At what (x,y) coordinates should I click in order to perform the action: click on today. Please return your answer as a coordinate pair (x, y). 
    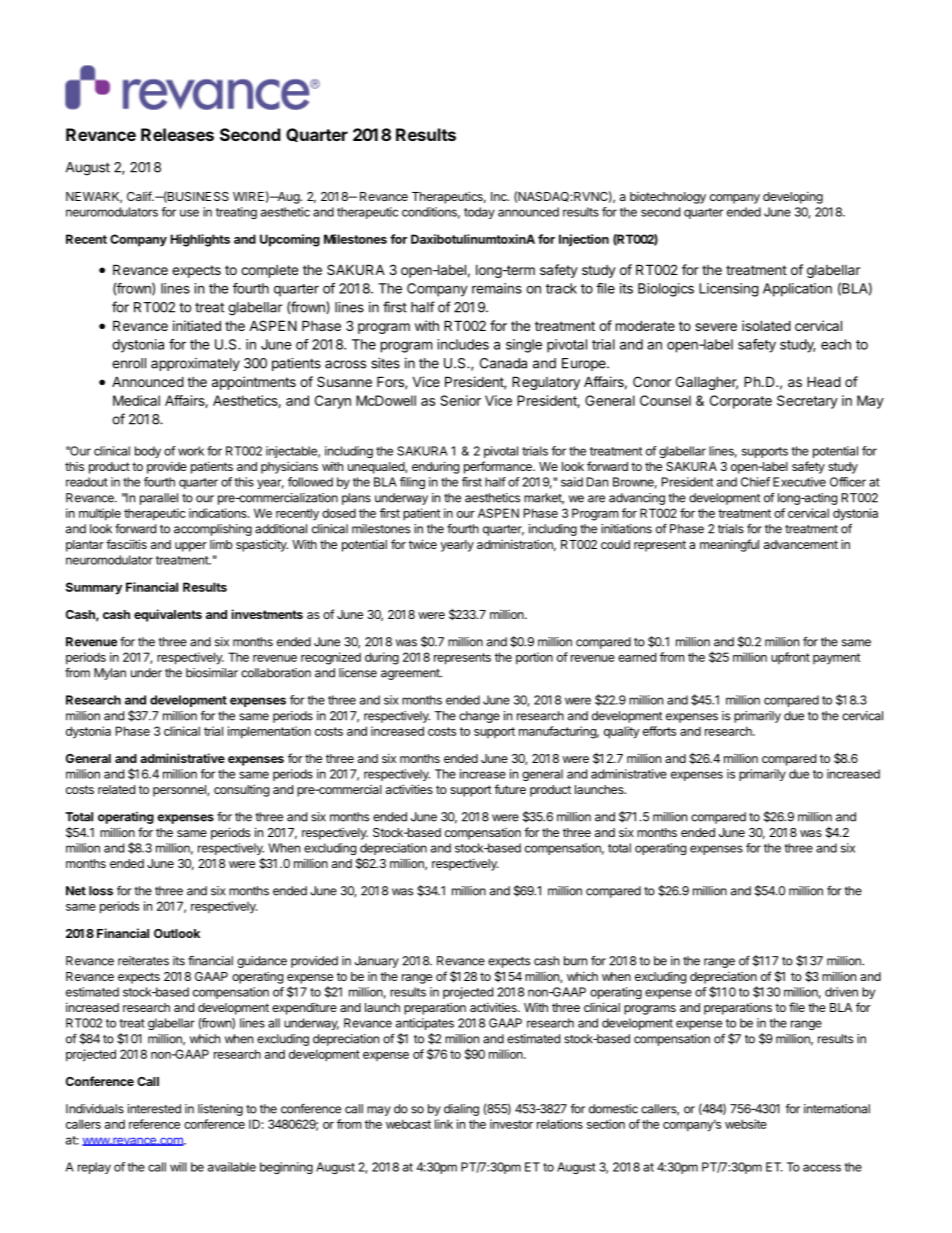
    Looking at the image, I should click on (479, 213).
